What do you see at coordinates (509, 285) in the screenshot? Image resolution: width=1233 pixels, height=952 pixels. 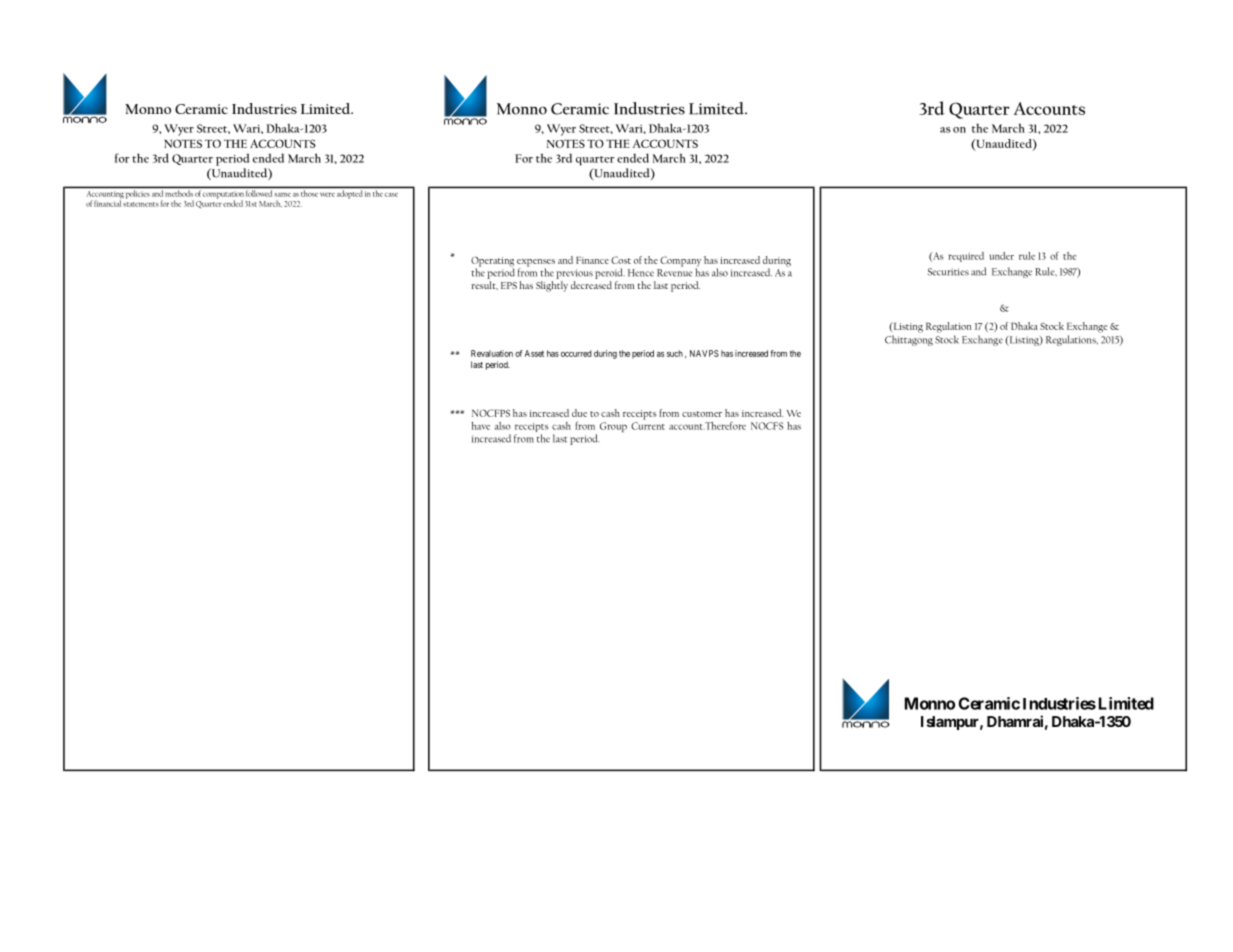 I see `EPS` at bounding box center [509, 285].
